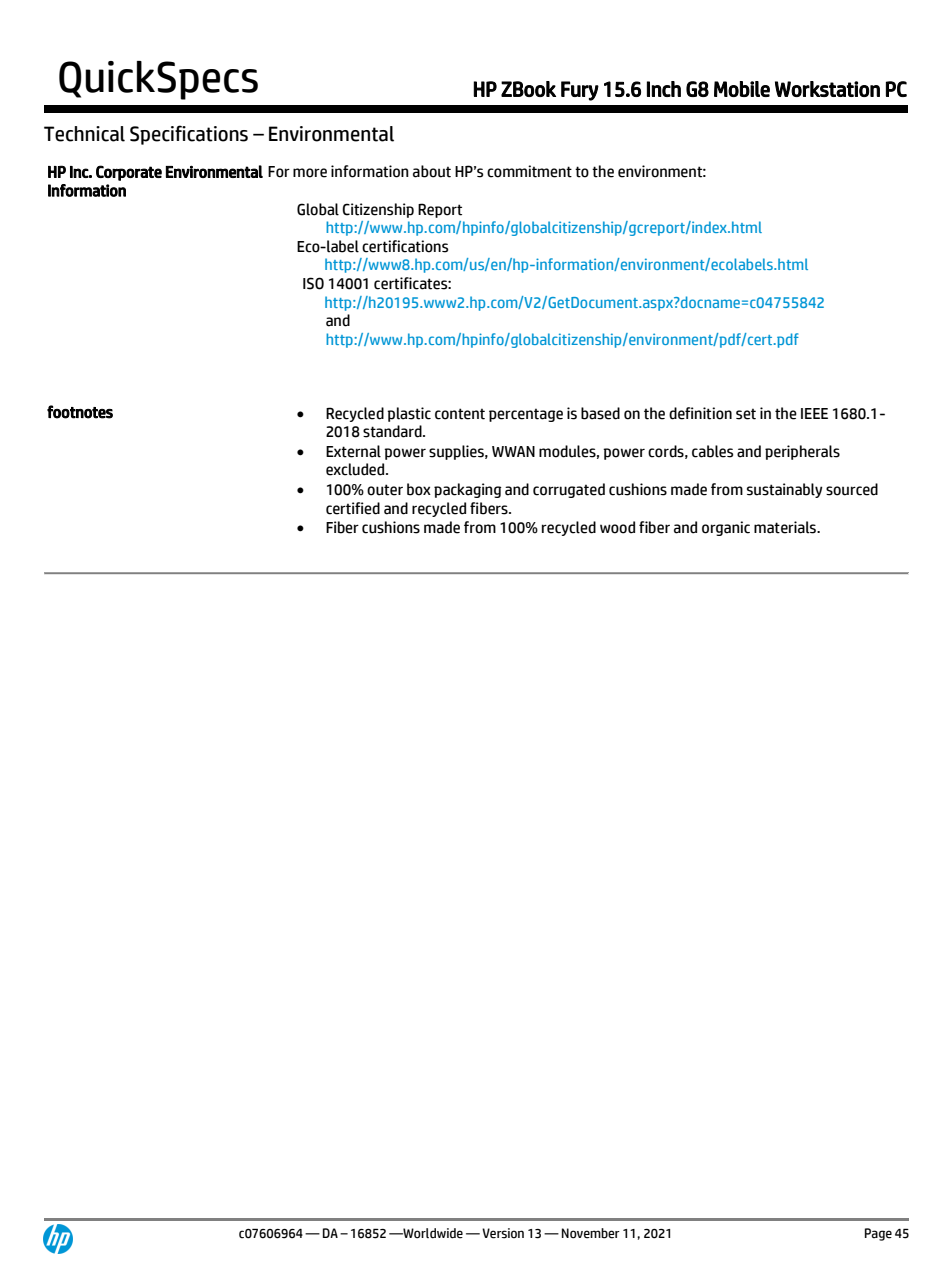  I want to click on about, so click(432, 171).
